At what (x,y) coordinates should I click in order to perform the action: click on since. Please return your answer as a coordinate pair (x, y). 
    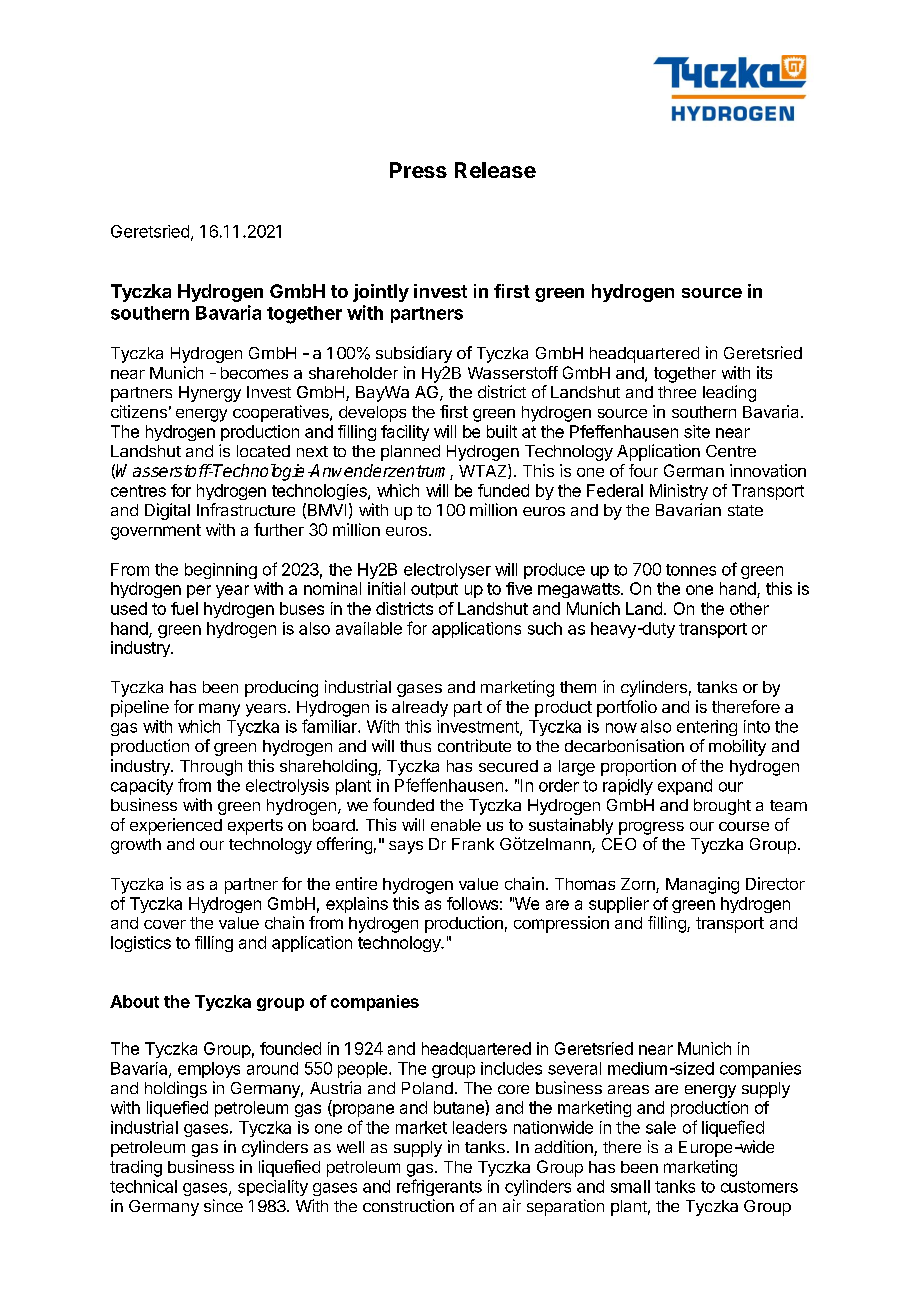
    Looking at the image, I should click on (223, 1205).
